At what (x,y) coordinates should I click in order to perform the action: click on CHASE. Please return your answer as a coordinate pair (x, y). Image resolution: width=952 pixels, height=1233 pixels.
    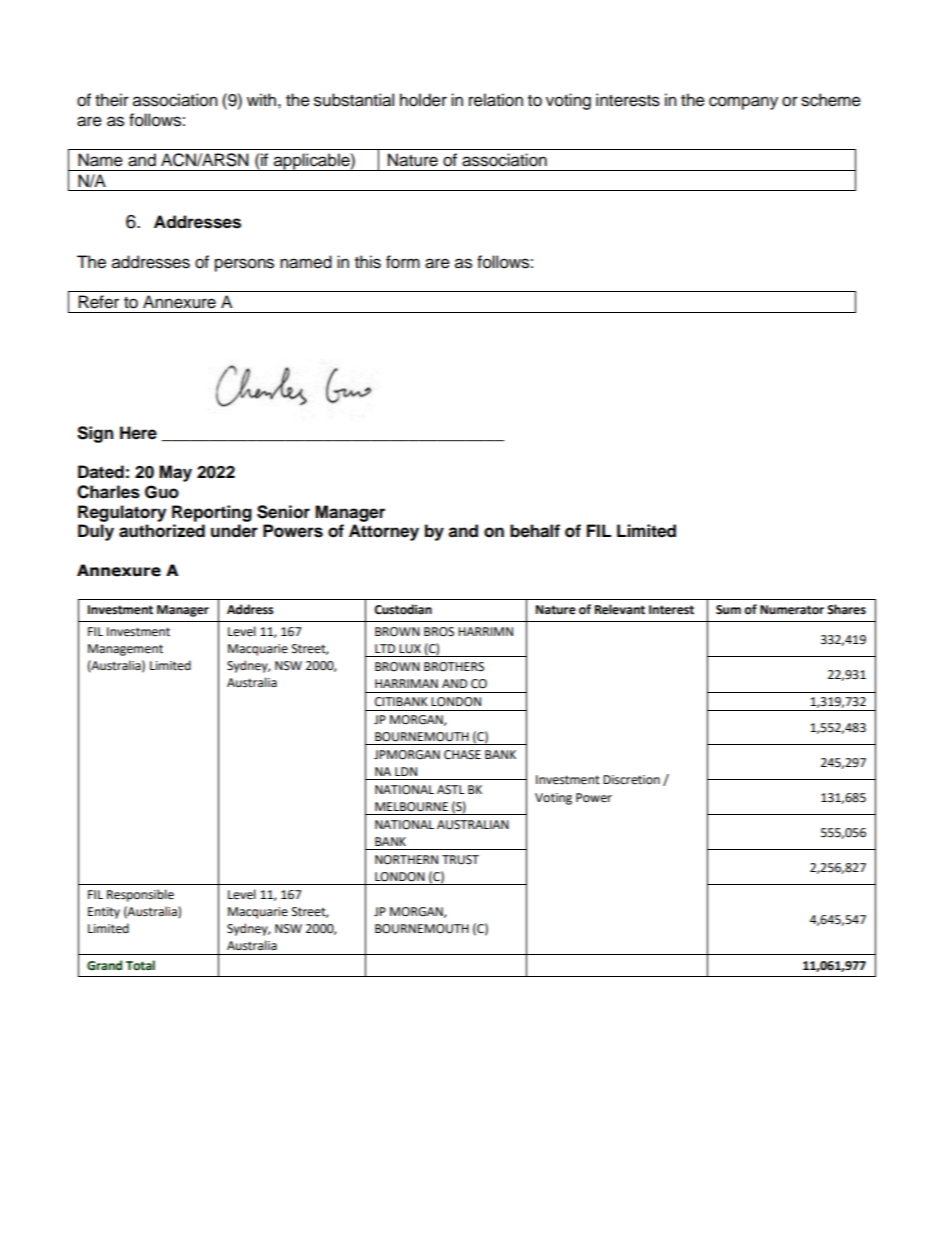
    Looking at the image, I should click on (462, 755).
